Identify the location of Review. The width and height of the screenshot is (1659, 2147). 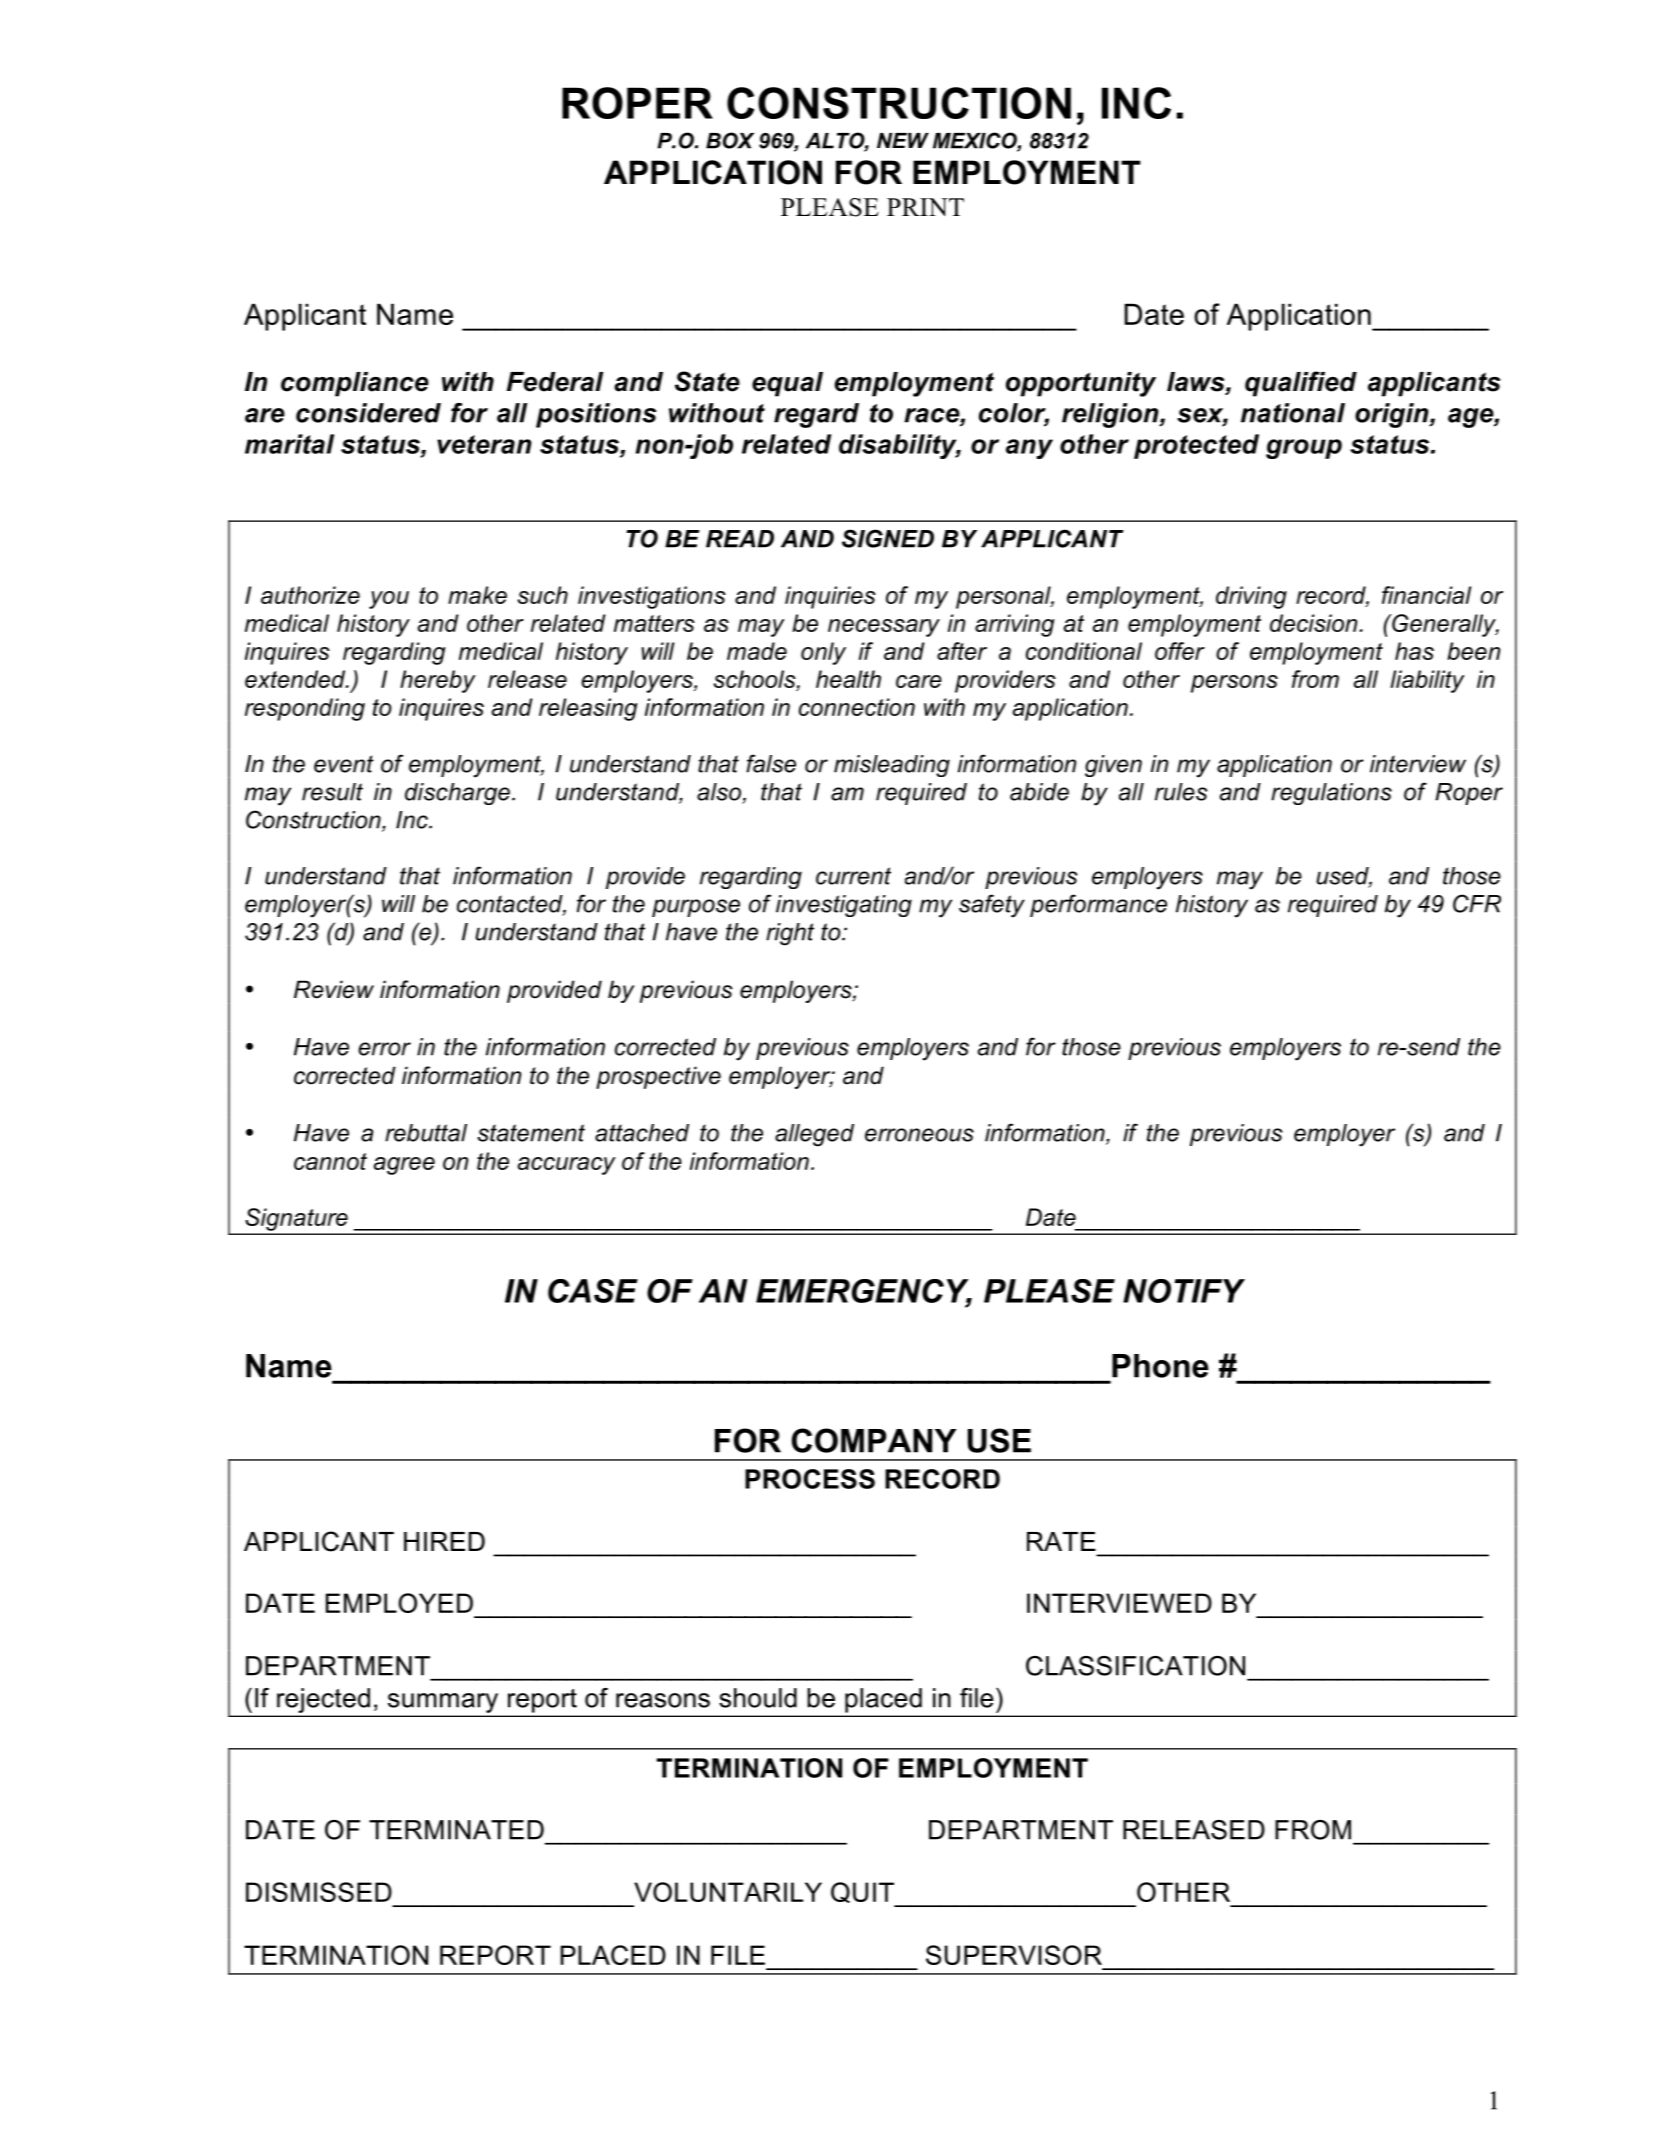
(334, 989).
